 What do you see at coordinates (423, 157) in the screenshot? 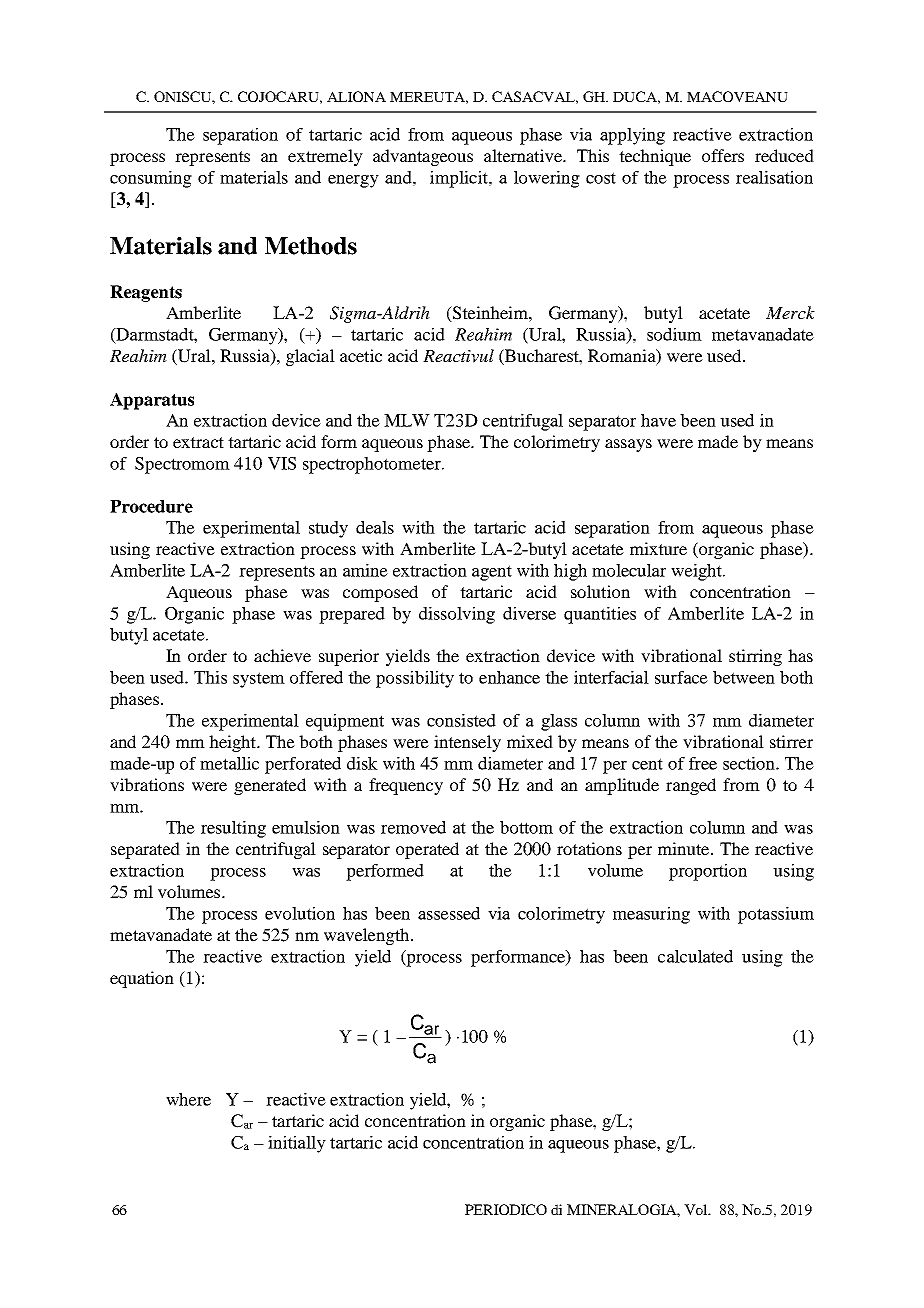
I see `advantageous` at bounding box center [423, 157].
